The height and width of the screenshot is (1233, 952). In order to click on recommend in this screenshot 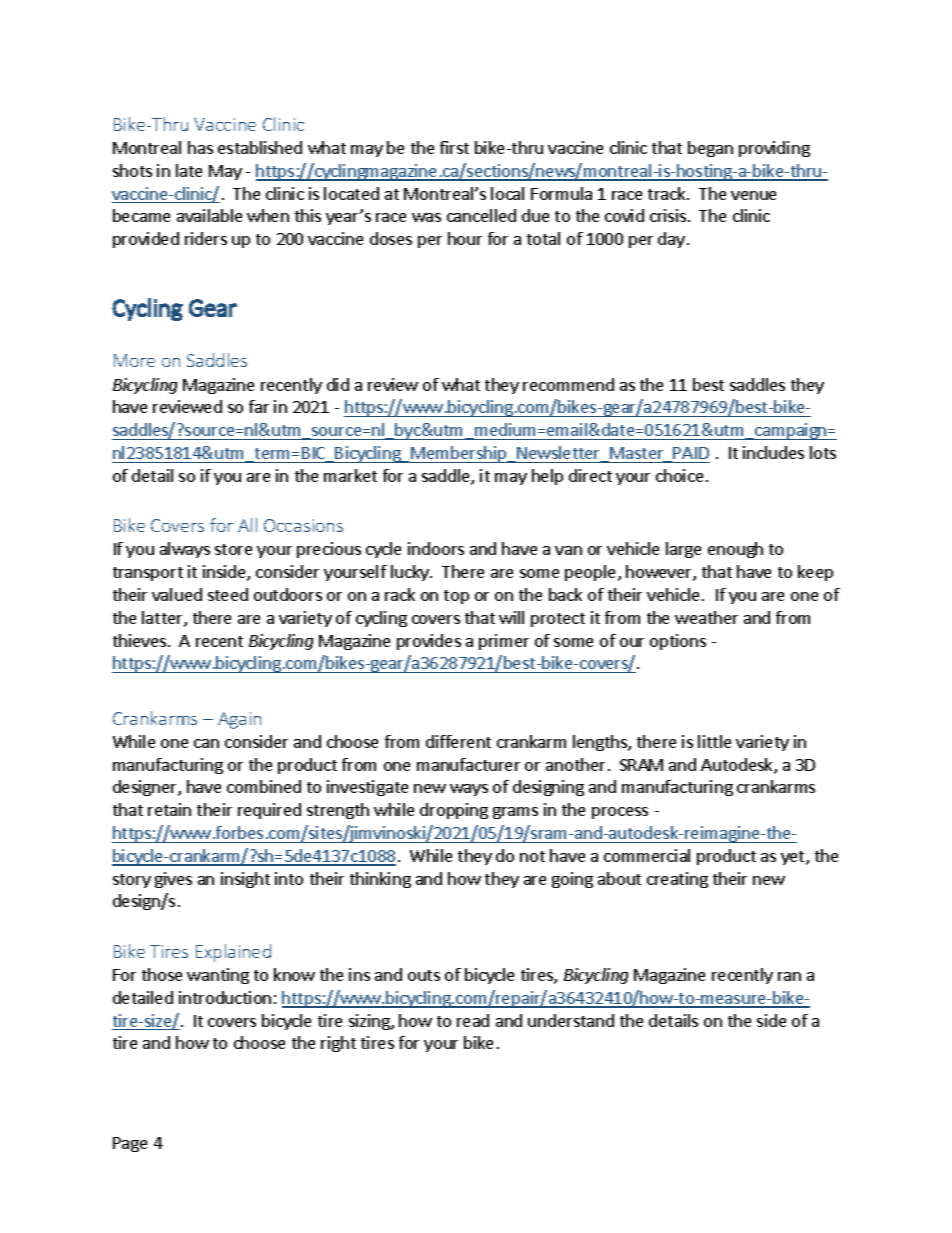, I will do `click(568, 384)`.
